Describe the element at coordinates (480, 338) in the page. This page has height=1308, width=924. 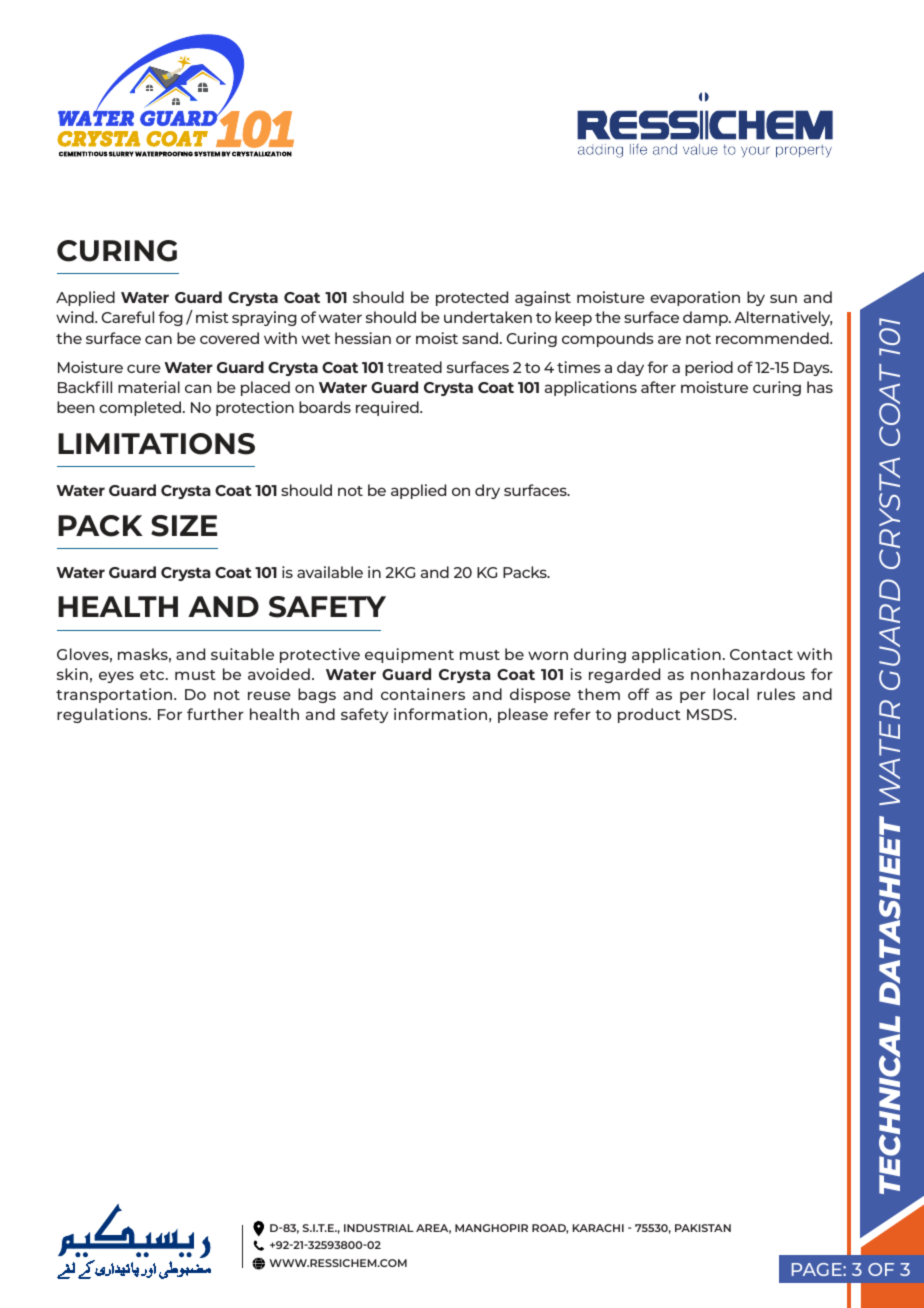
I see `sand` at that location.
